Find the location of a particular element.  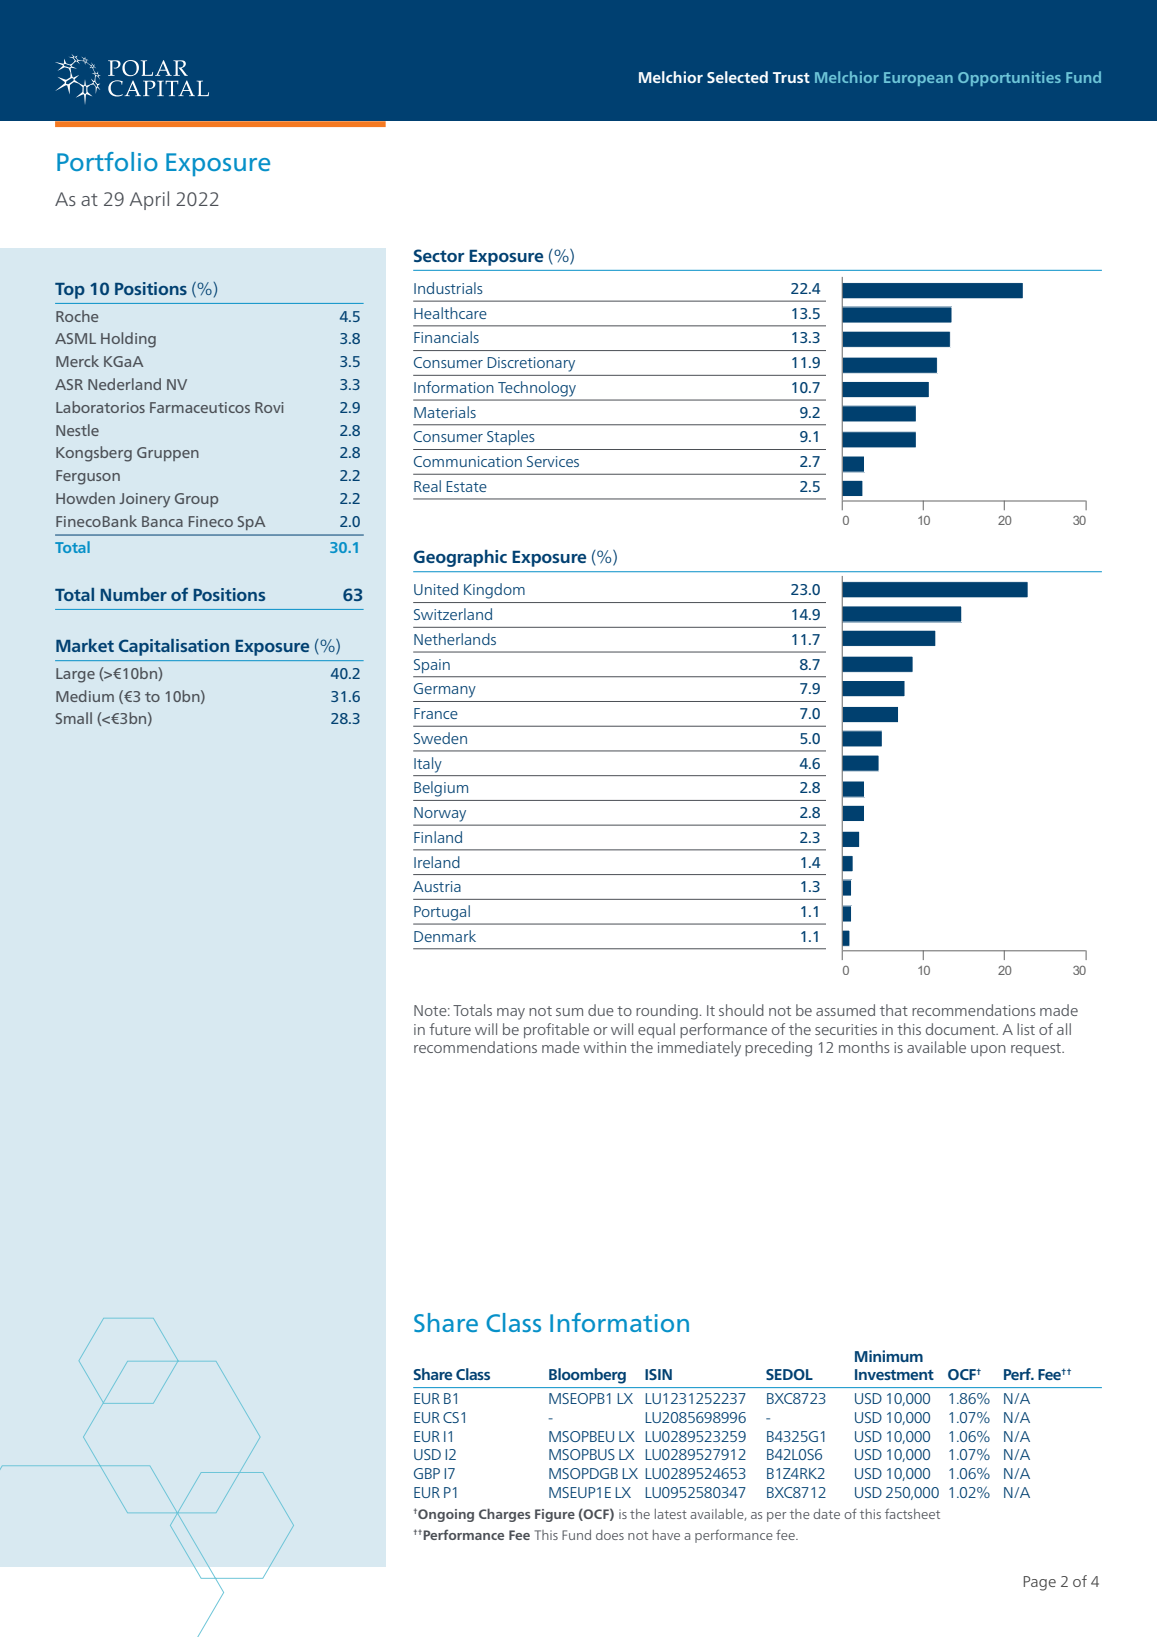

Services is located at coordinates (553, 461).
